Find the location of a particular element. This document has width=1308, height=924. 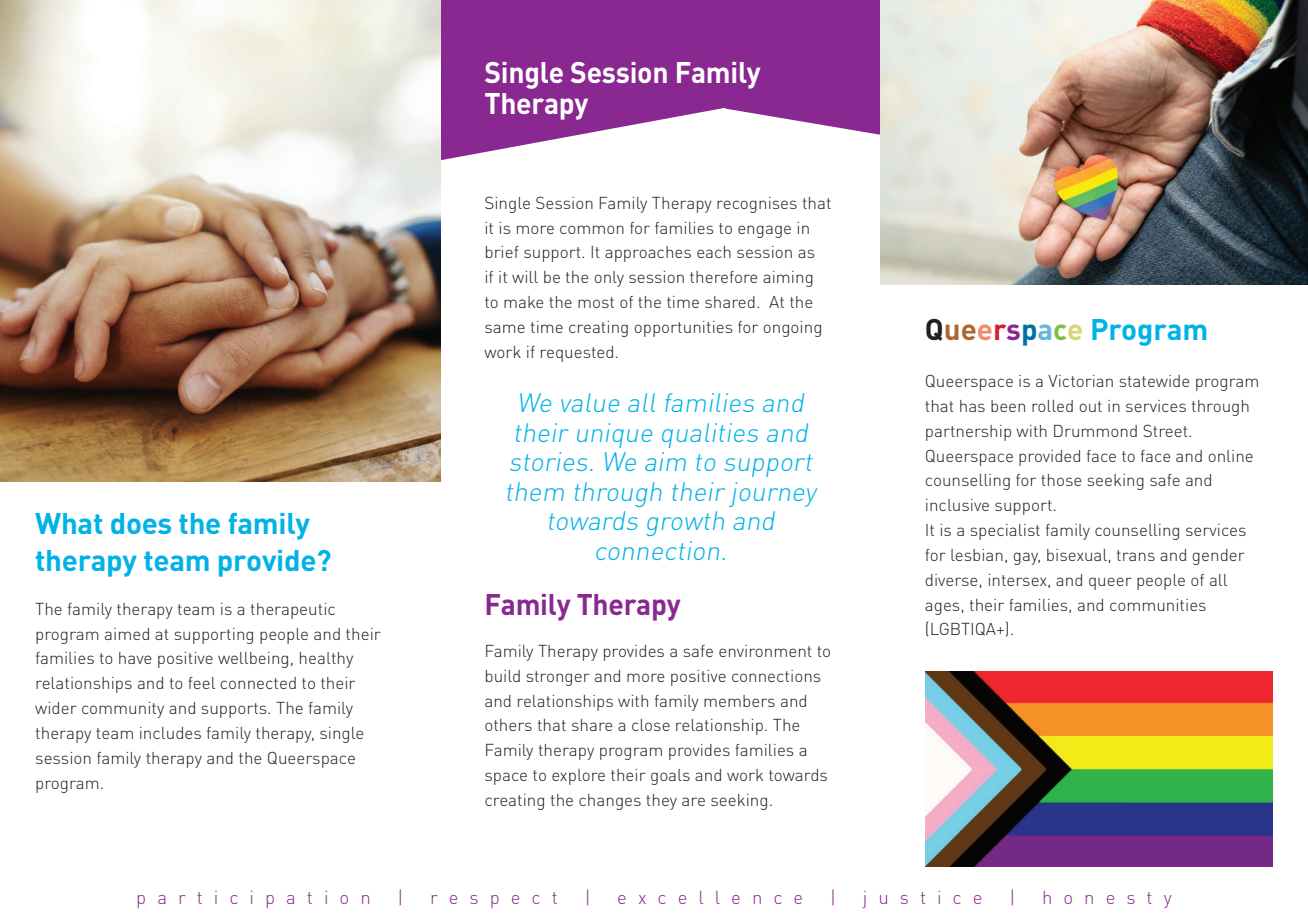

environment is located at coordinates (765, 651).
